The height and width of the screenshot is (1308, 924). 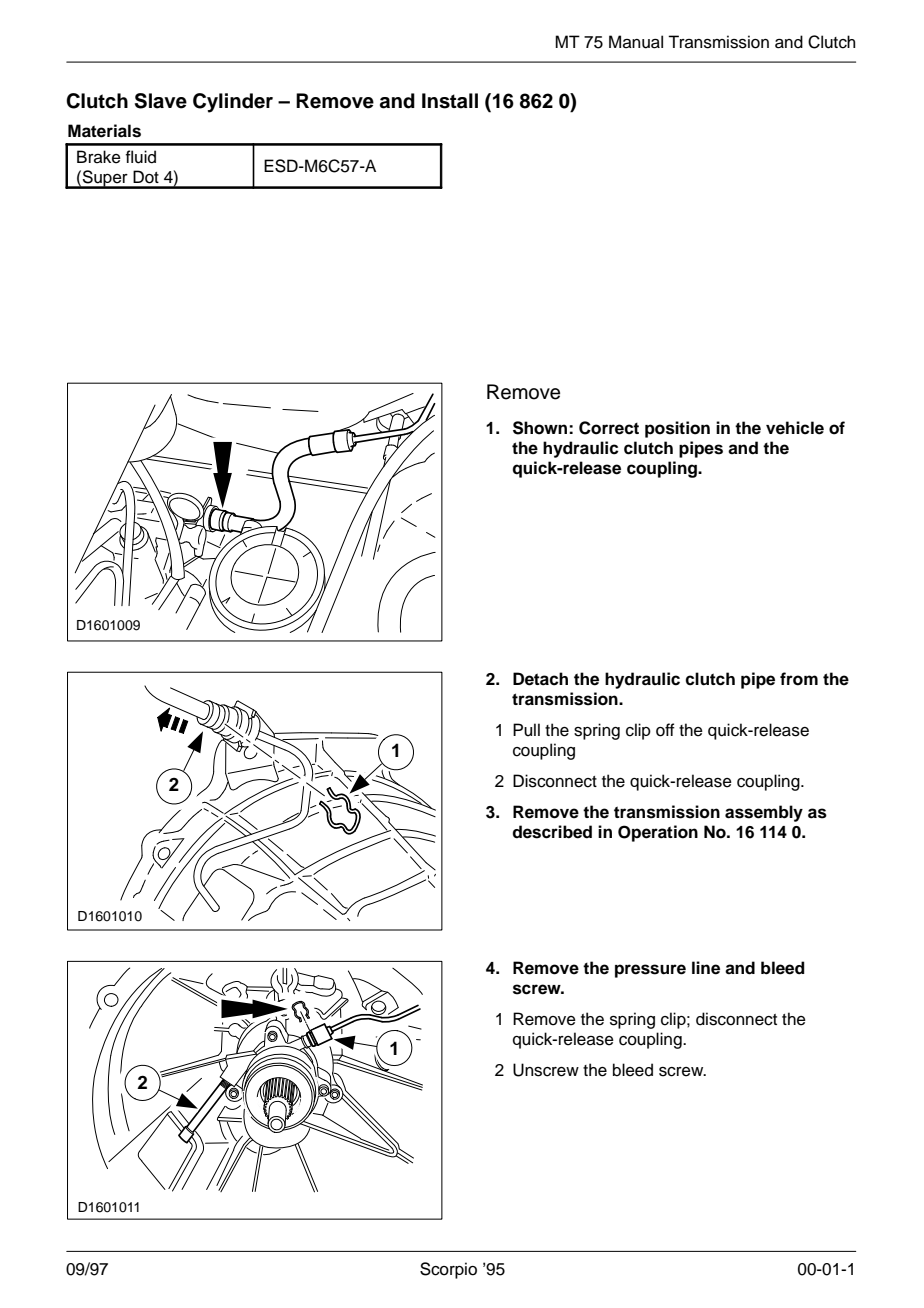 I want to click on Pull, so click(x=526, y=730).
